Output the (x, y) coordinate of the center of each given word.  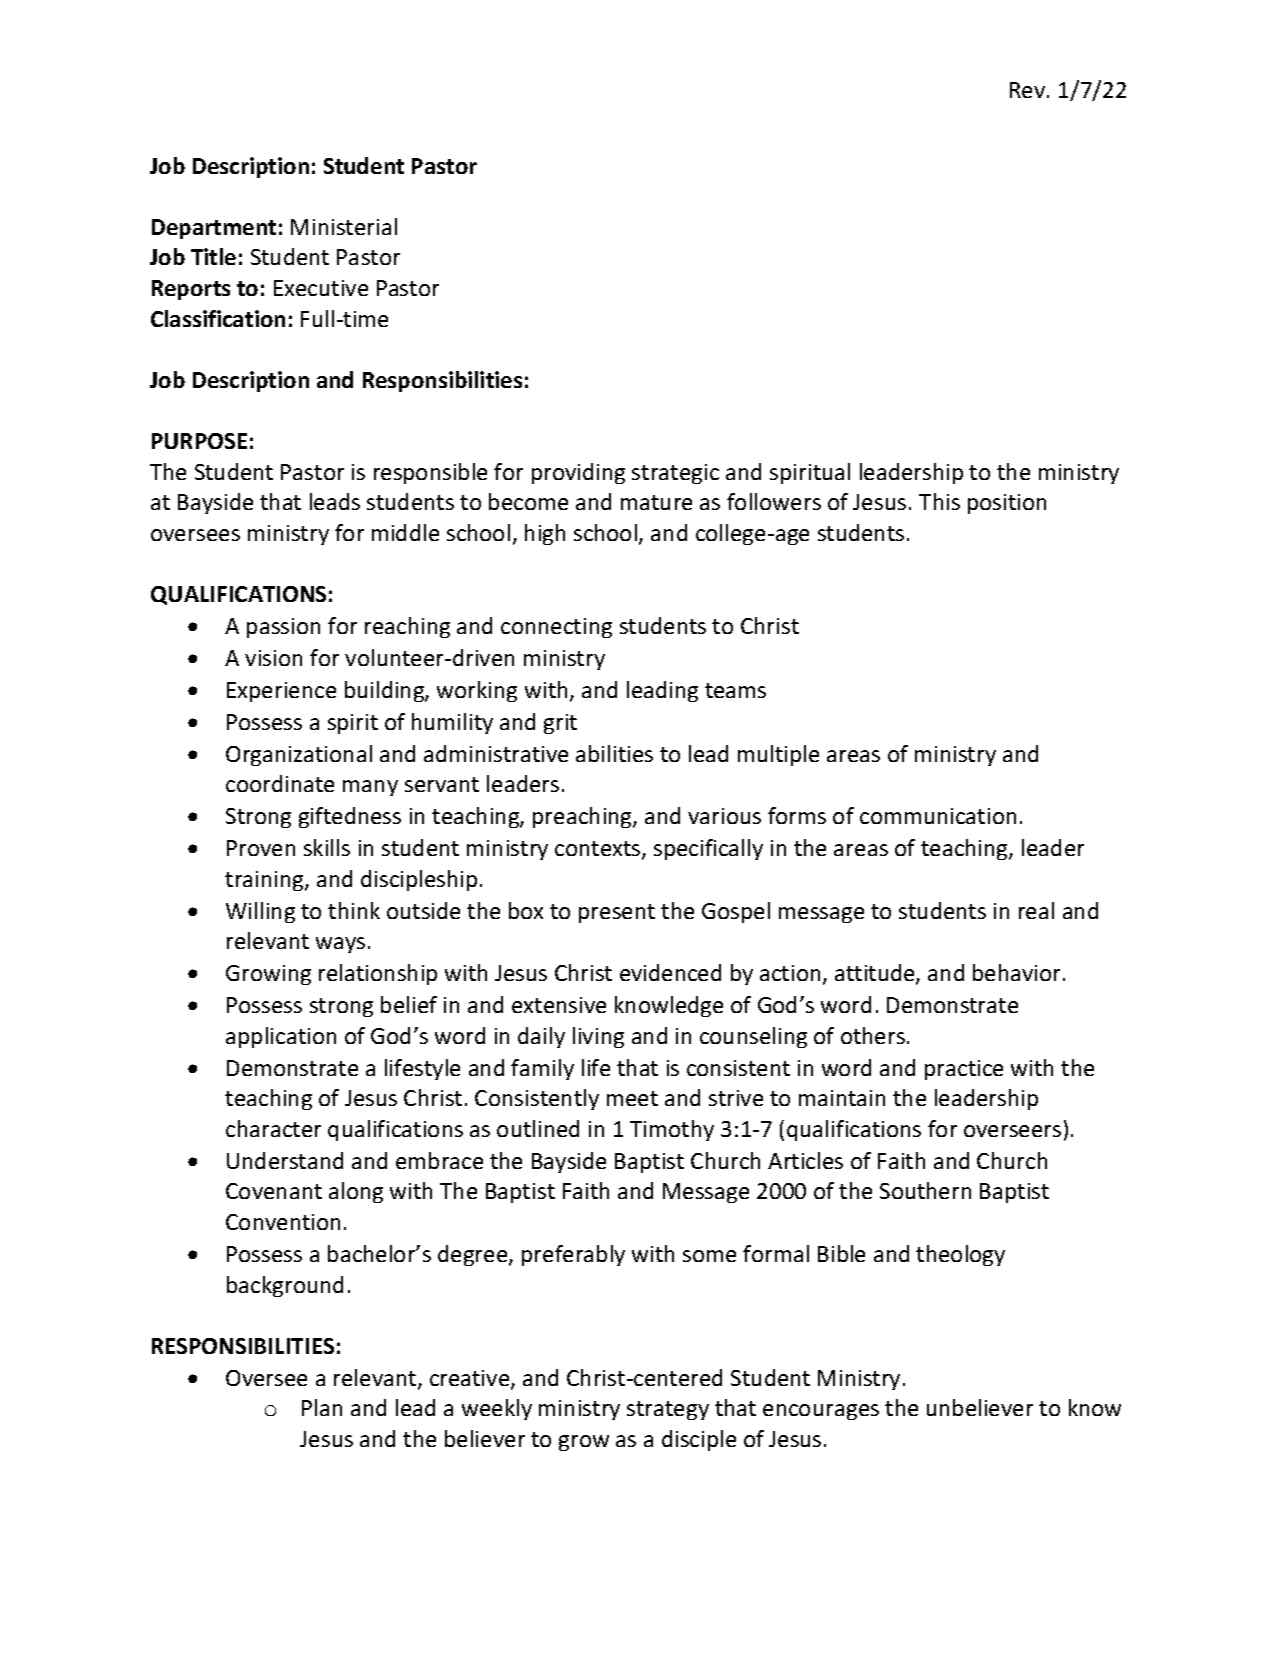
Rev (1029, 90)
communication (938, 816)
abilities (614, 753)
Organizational (299, 755)
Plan (322, 1407)
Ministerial (344, 226)
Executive (321, 288)
